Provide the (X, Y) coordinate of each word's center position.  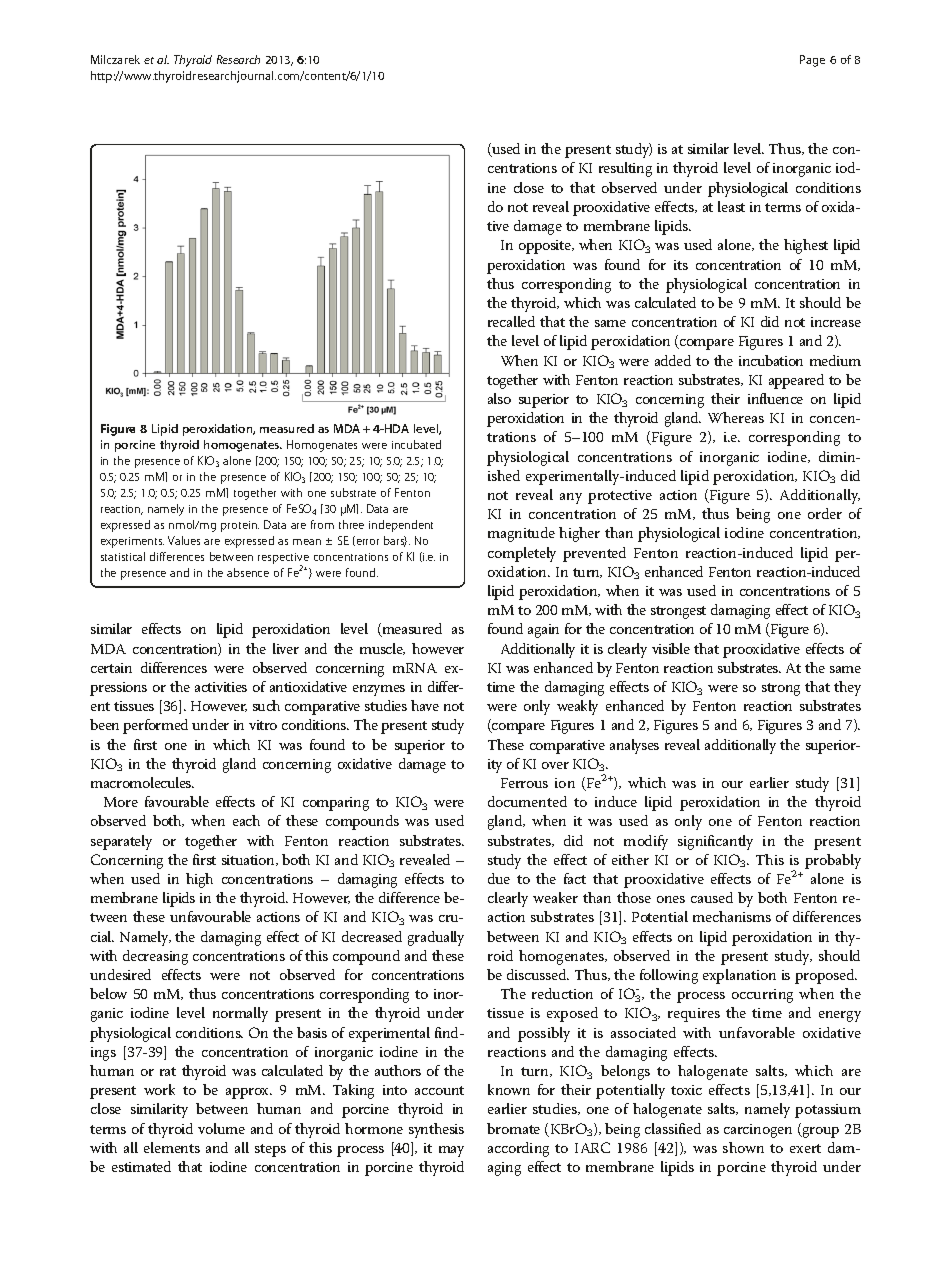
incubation (771, 360)
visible (671, 648)
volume (221, 1128)
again (543, 631)
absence (248, 572)
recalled (511, 321)
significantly (715, 842)
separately (121, 842)
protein (240, 526)
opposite (546, 247)
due (499, 878)
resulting (625, 169)
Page (812, 61)
